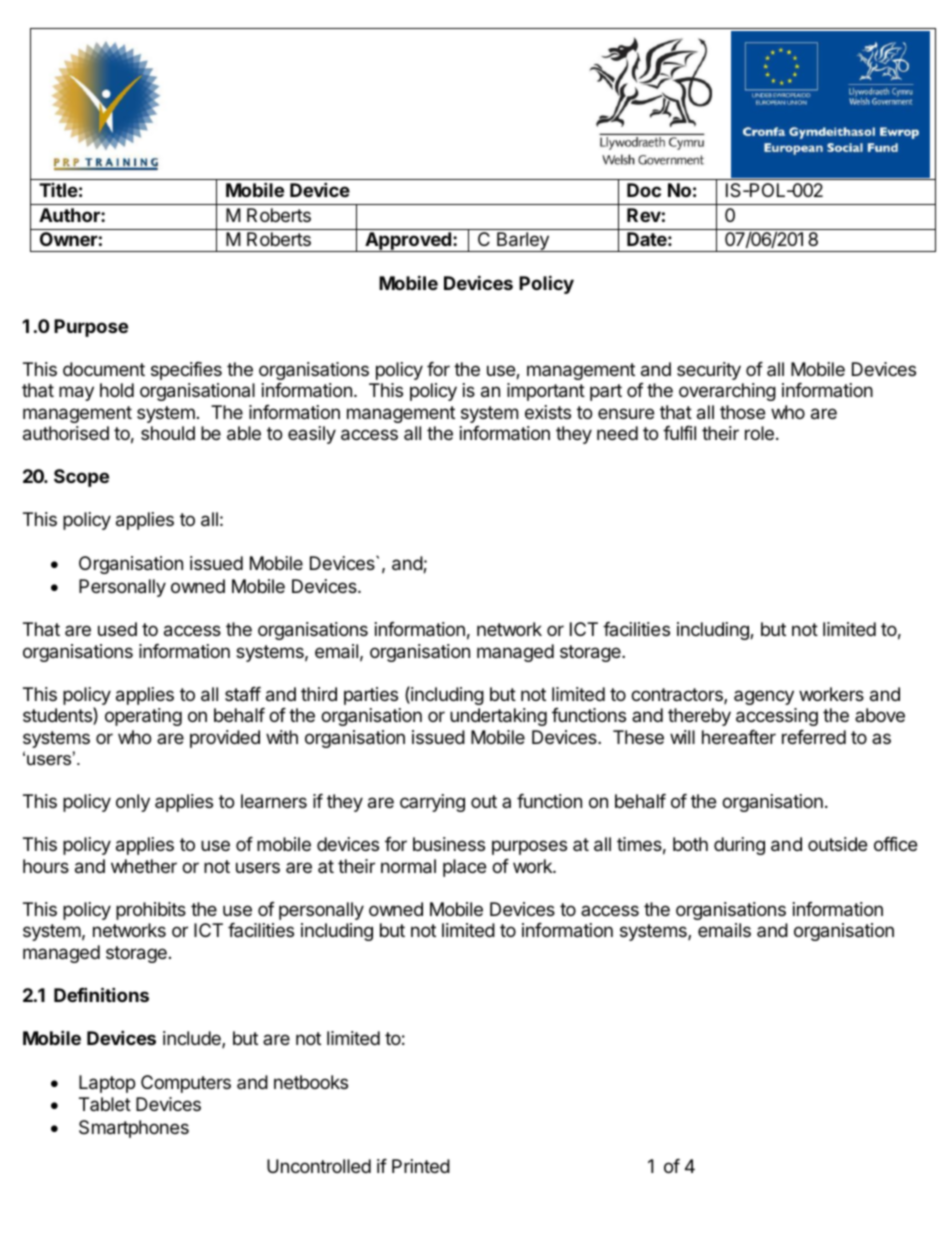 The height and width of the screenshot is (1233, 952). Describe the element at coordinates (759, 433) in the screenshot. I see `role` at that location.
